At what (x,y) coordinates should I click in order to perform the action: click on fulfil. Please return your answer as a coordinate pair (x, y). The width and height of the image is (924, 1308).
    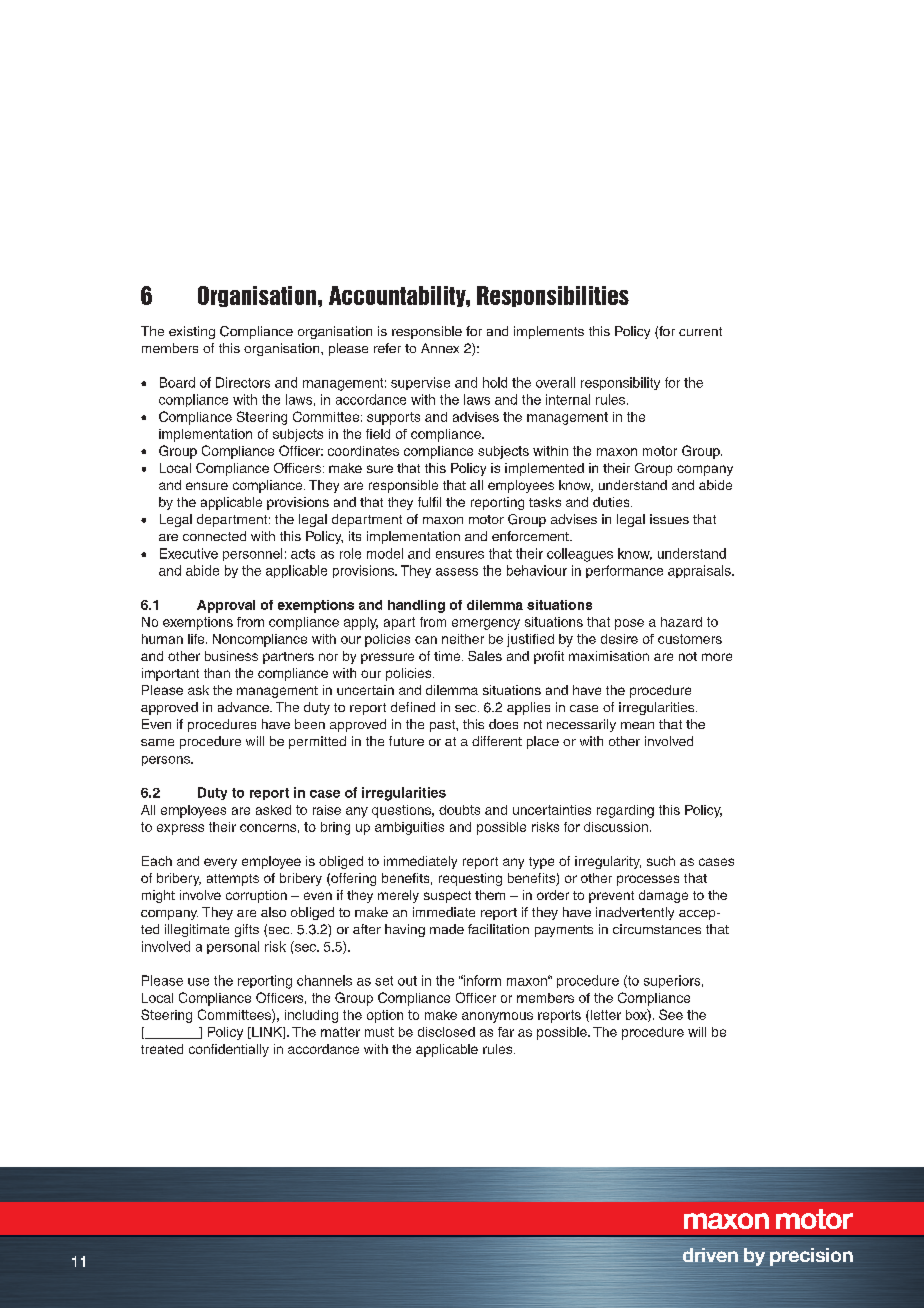
    Looking at the image, I should click on (429, 502).
